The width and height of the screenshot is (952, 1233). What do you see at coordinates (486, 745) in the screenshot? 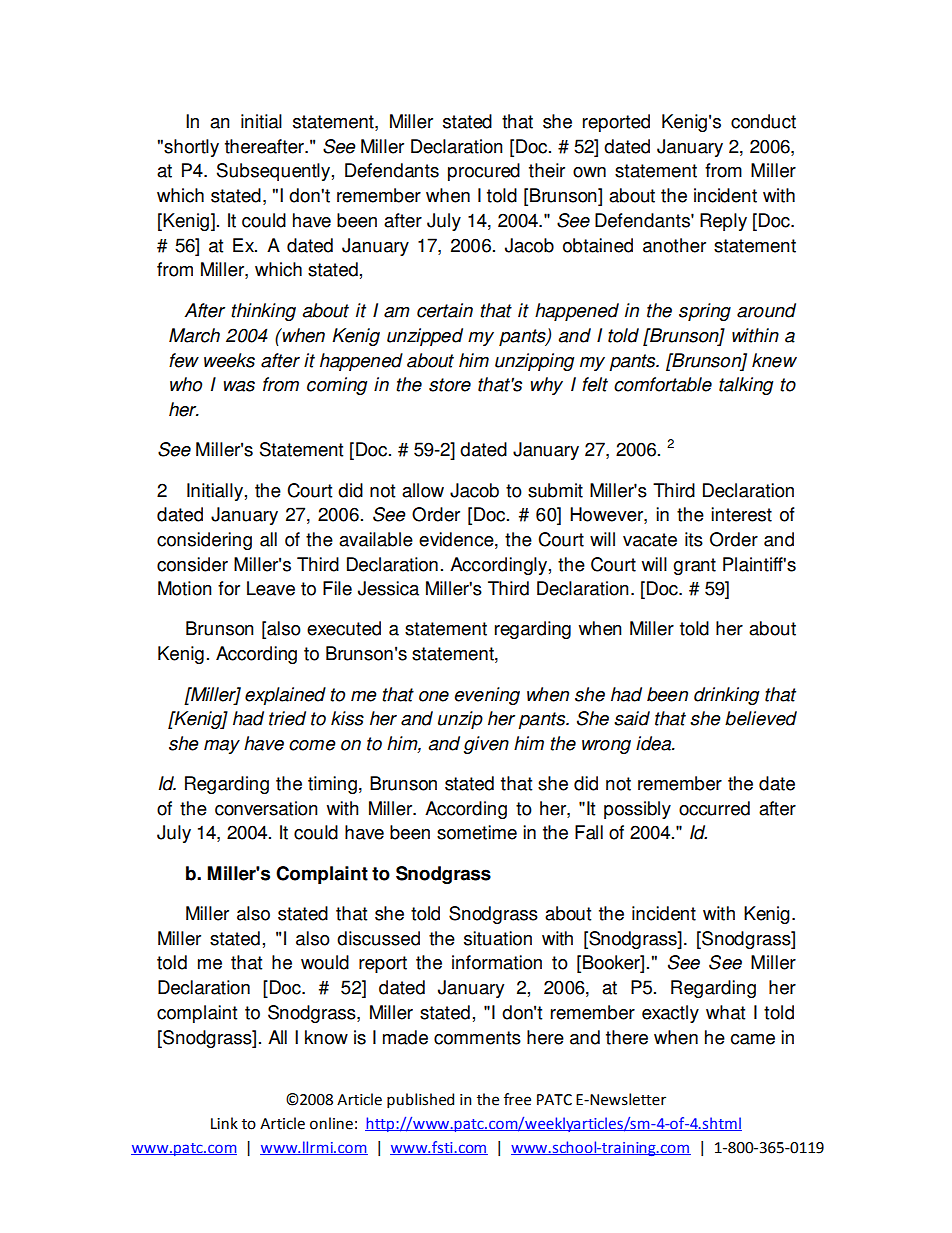
I see `given` at bounding box center [486, 745].
